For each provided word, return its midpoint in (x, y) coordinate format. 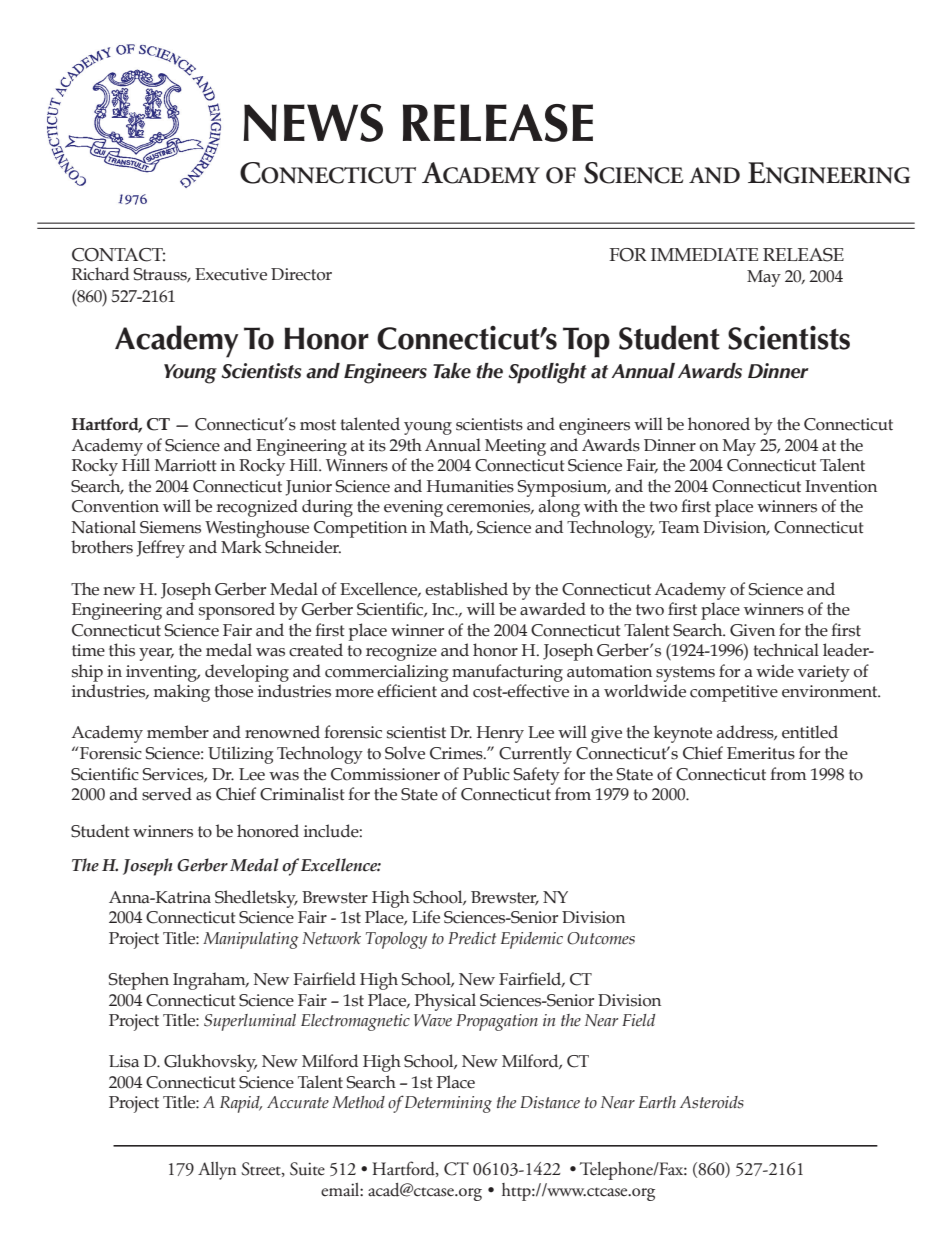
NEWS (313, 123)
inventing (163, 673)
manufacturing (507, 673)
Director (301, 274)
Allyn (217, 1171)
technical (786, 650)
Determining (448, 1104)
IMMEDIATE (704, 254)
